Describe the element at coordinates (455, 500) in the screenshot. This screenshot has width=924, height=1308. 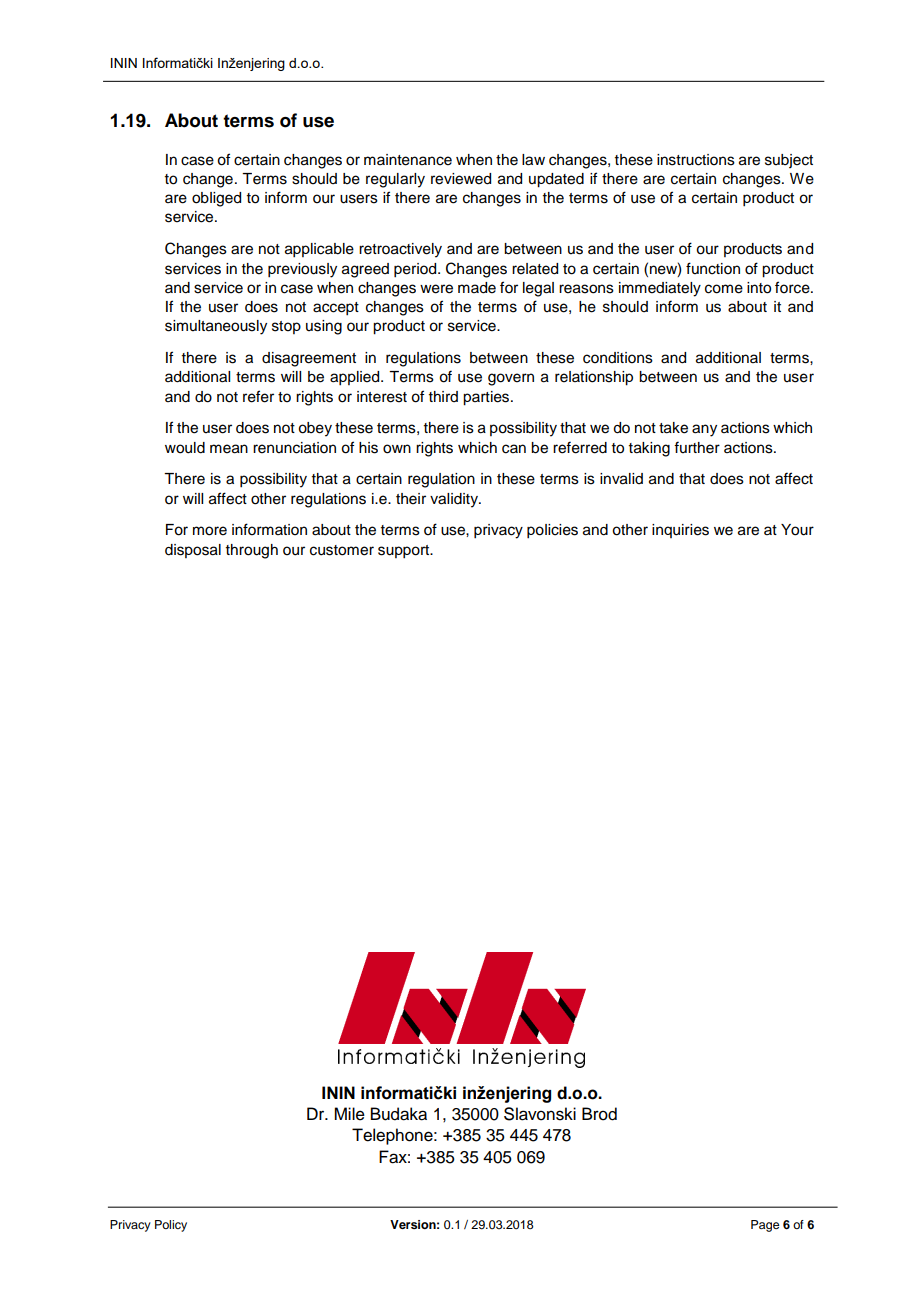
I see `validity` at that location.
